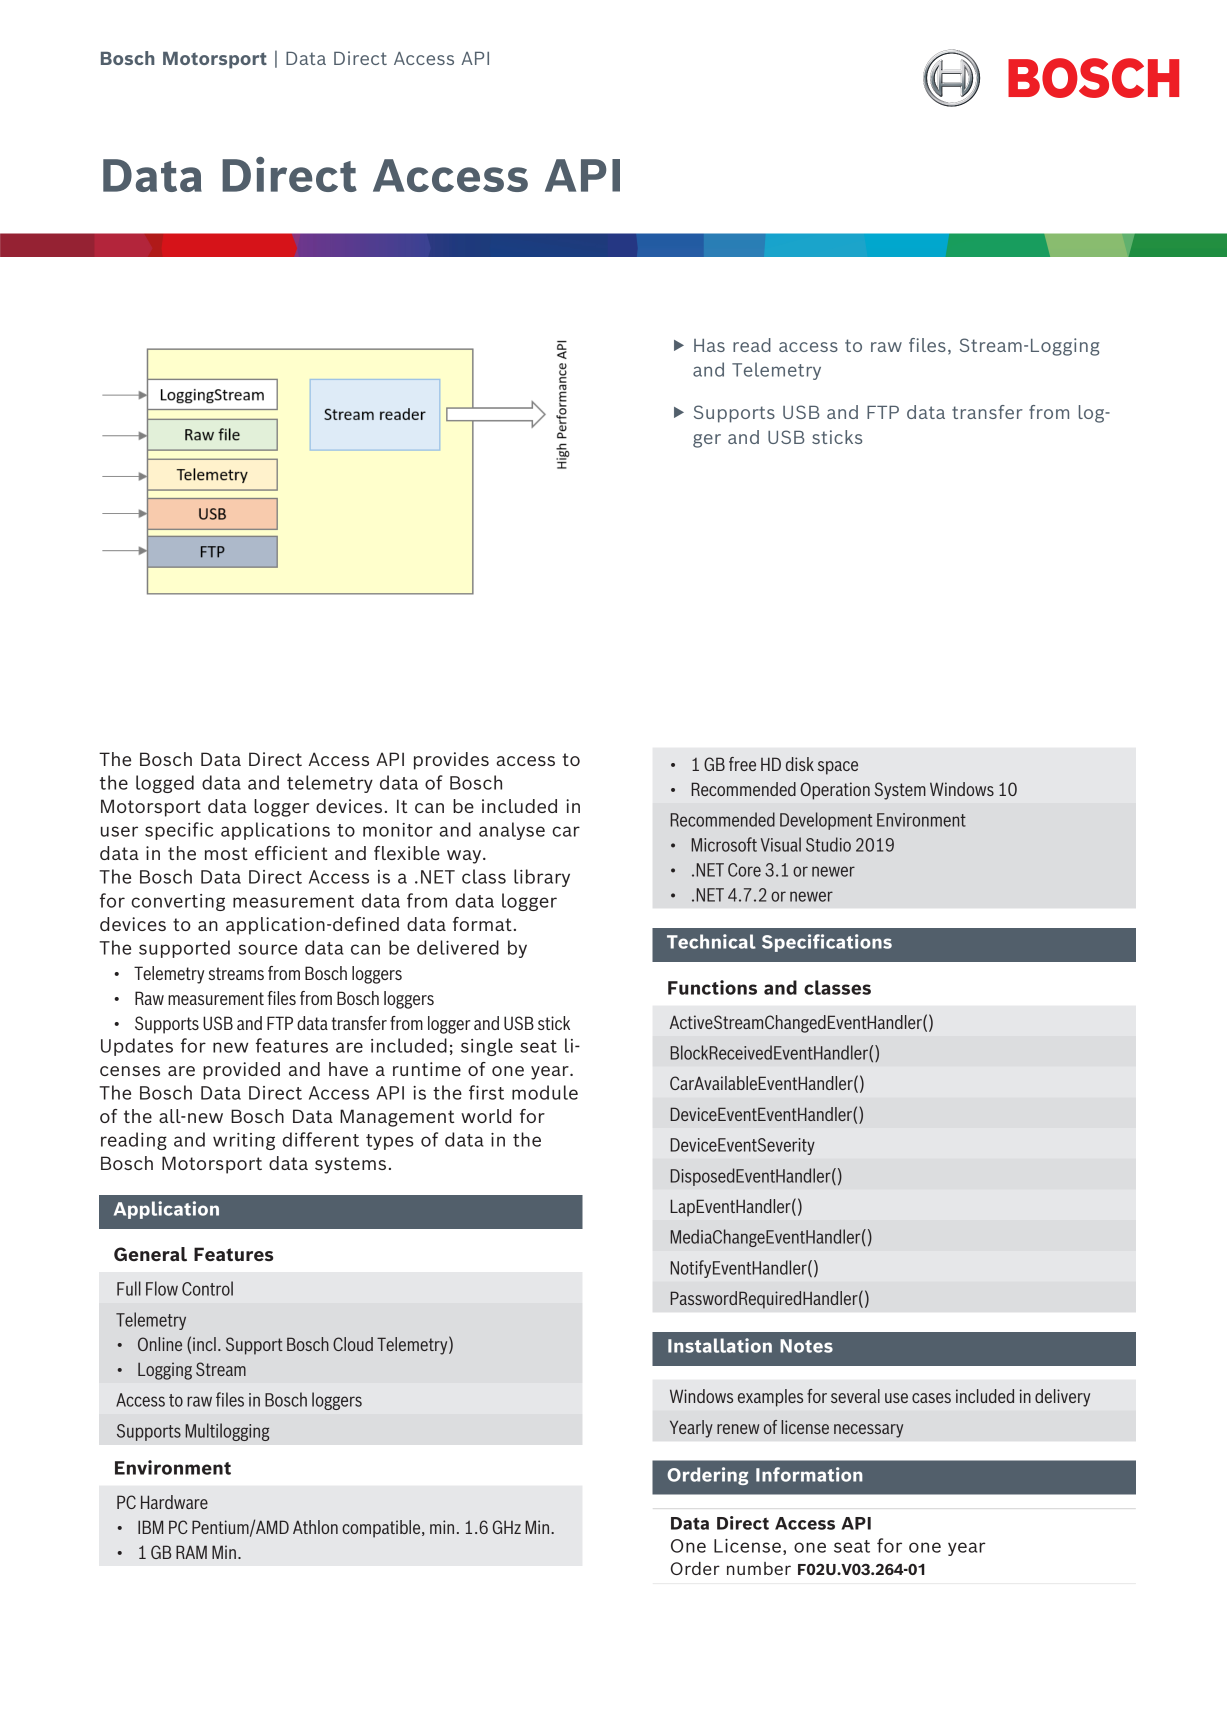 This screenshot has height=1735, width=1227. Describe the element at coordinates (267, 949) in the screenshot. I see `source` at that location.
